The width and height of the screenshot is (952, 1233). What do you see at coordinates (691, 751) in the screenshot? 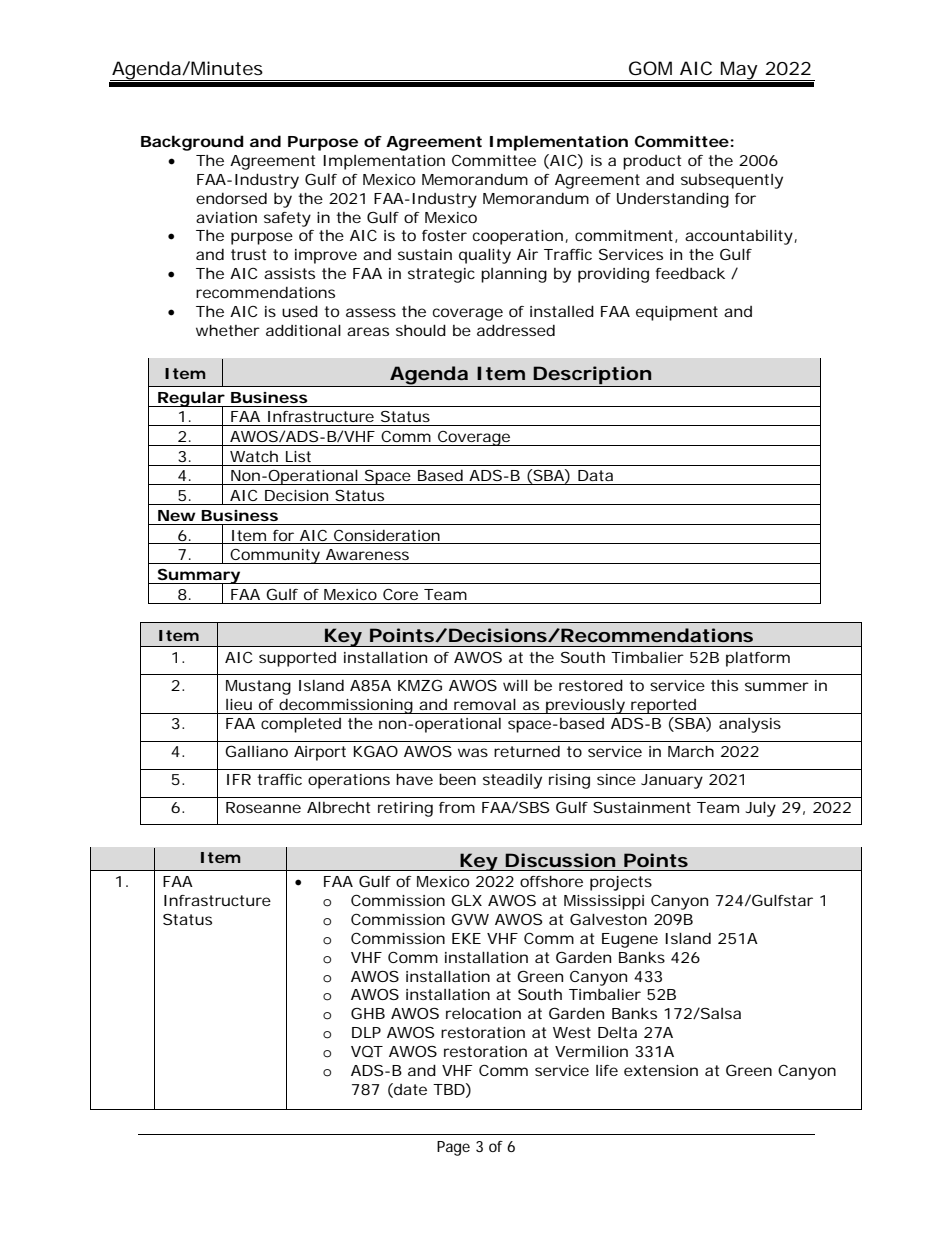
I see `March` at bounding box center [691, 751].
